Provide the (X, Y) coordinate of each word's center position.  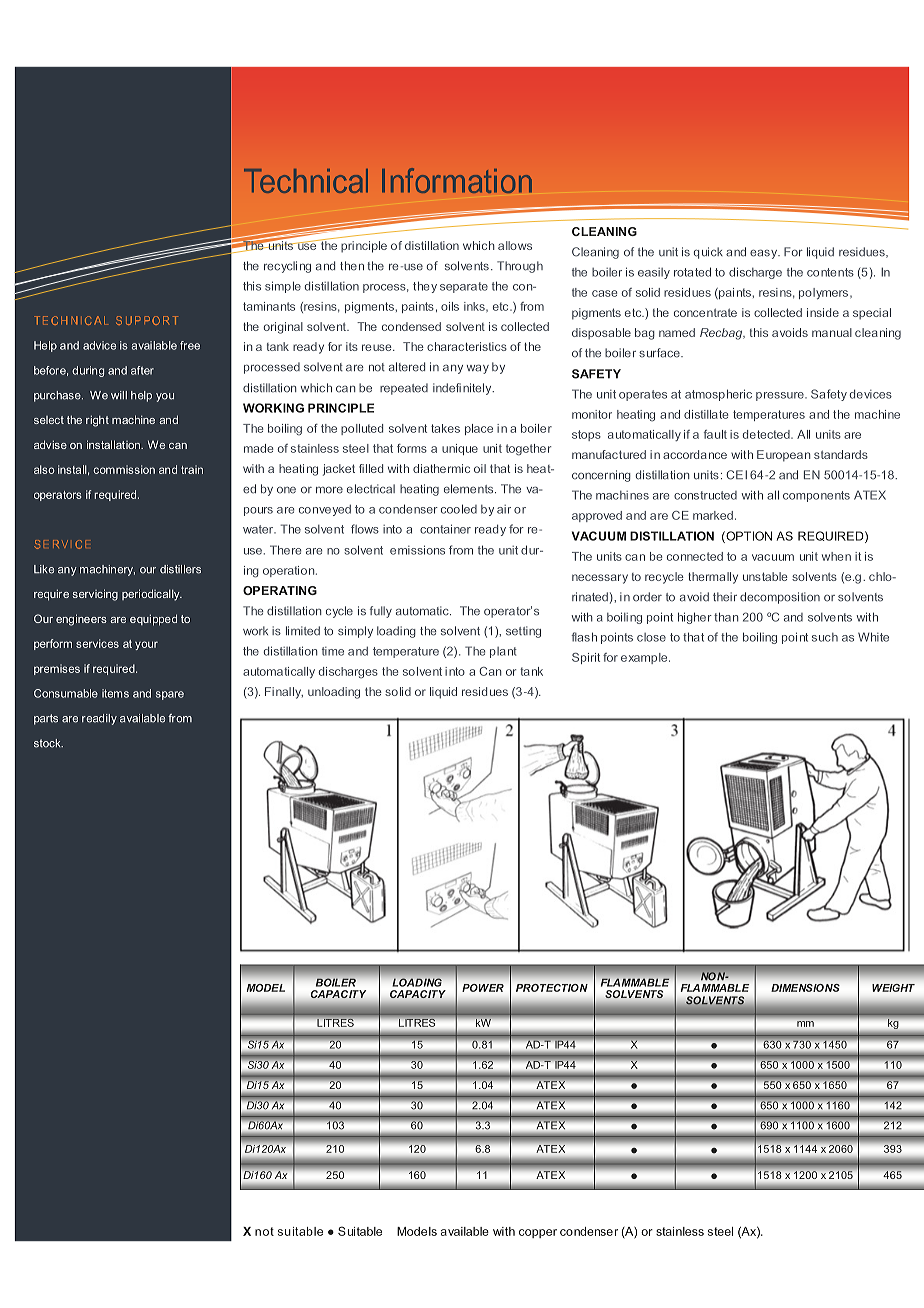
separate (464, 287)
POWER (483, 988)
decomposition (780, 598)
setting (523, 632)
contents (830, 272)
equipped (153, 620)
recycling (287, 267)
